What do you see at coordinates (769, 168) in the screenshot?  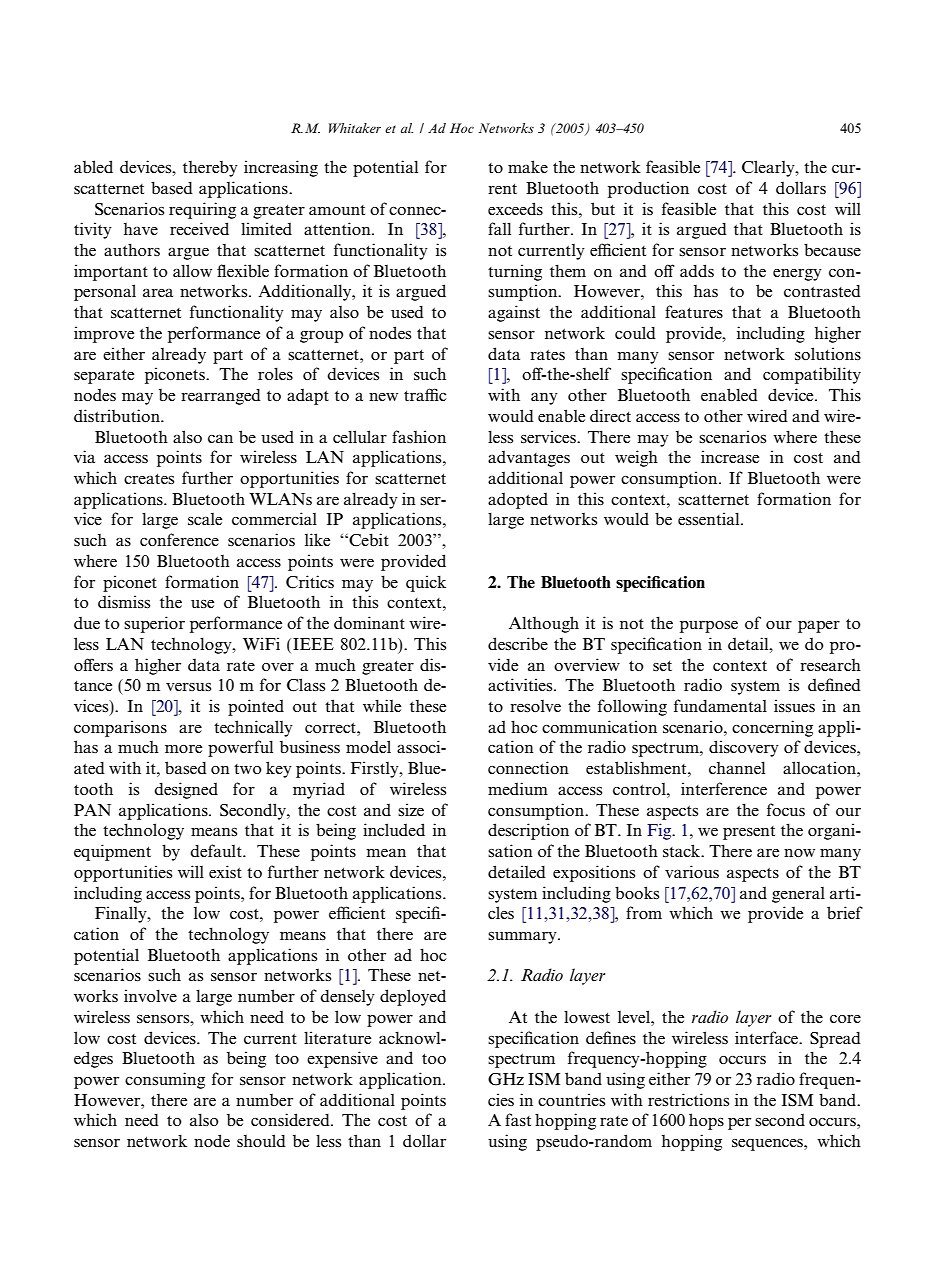 I see `Clearly` at bounding box center [769, 168].
